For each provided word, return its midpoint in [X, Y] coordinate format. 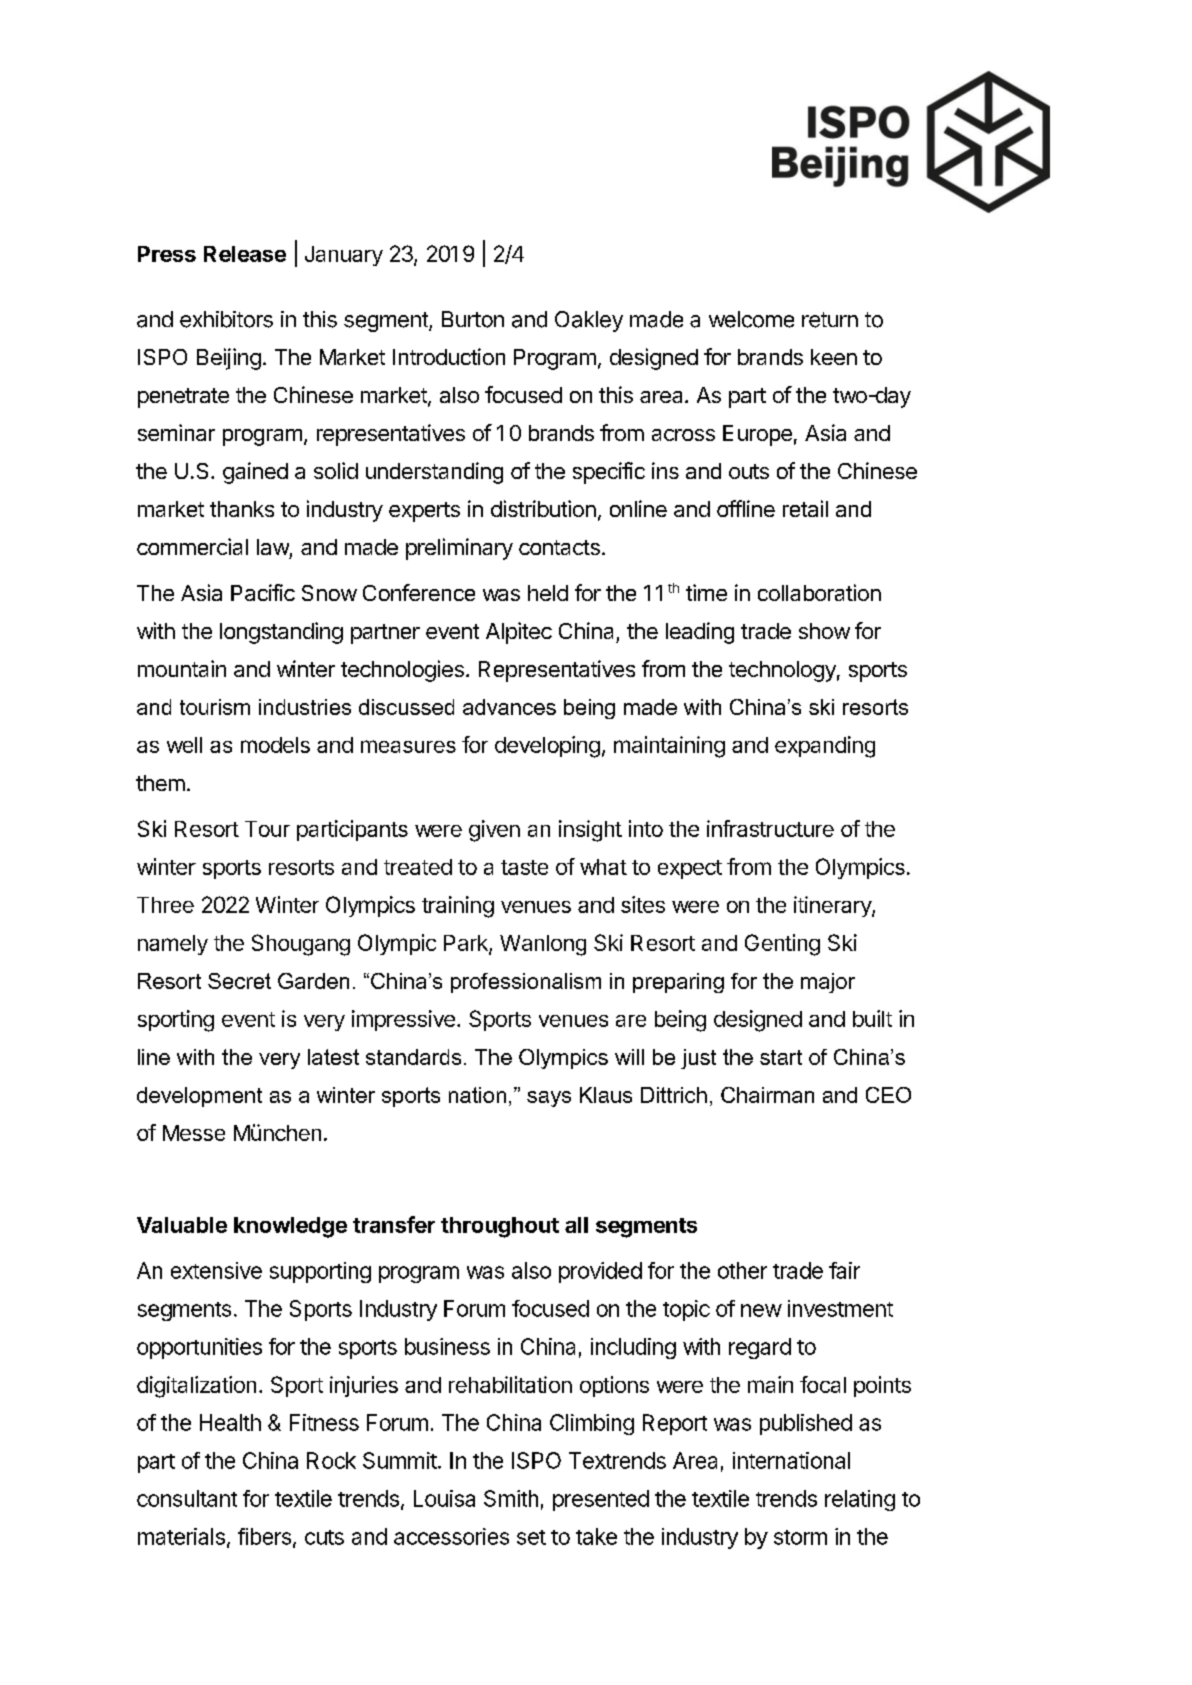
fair [844, 1270]
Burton [473, 319]
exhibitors [226, 319]
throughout [500, 1227]
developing [547, 747]
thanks [242, 509]
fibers [266, 1537]
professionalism [526, 983]
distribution [543, 508]
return [830, 320]
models [275, 745]
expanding [825, 747]
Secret [239, 981]
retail [805, 508]
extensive [216, 1270]
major [828, 983]
